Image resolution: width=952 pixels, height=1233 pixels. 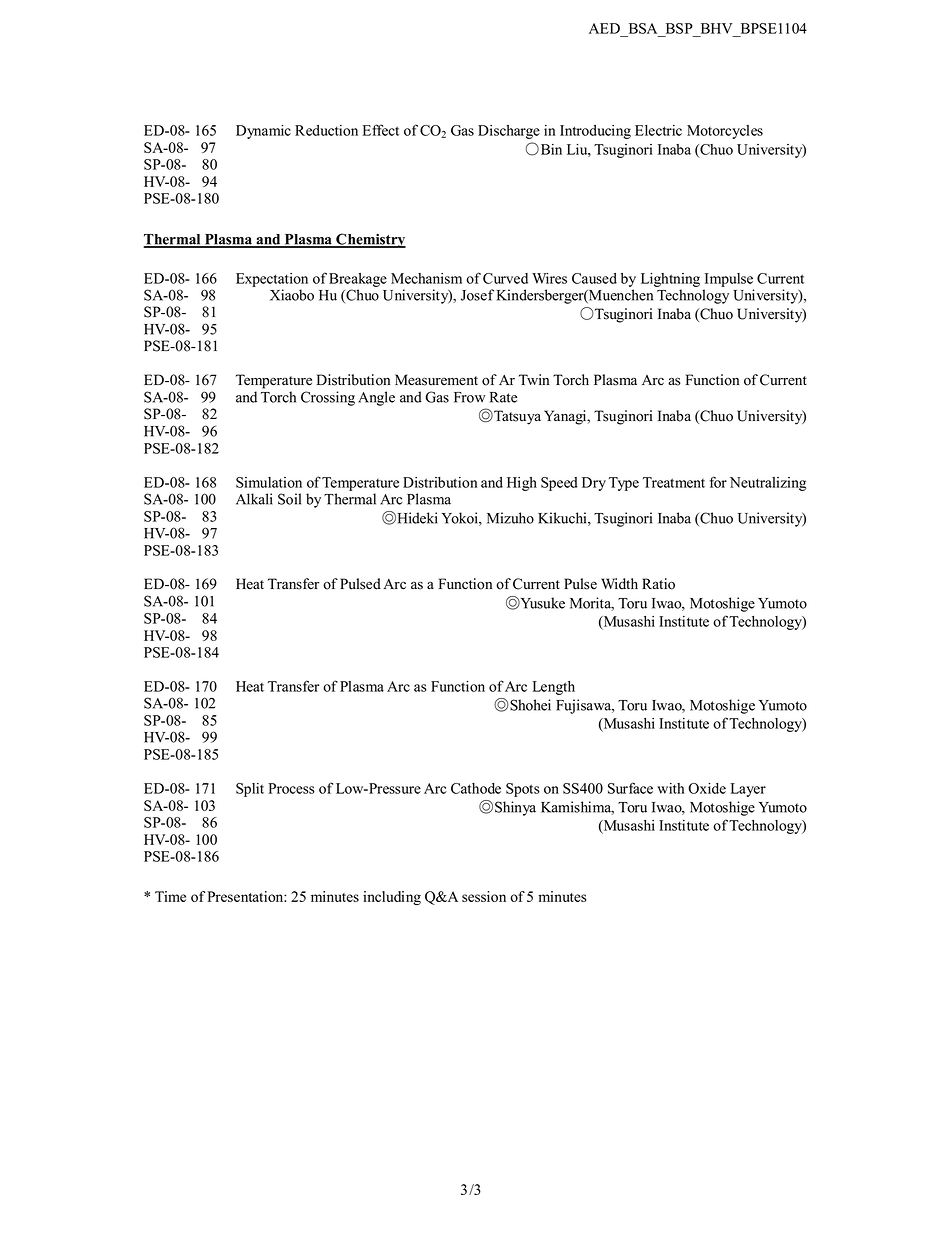 What do you see at coordinates (170, 896) in the screenshot?
I see `Time` at bounding box center [170, 896].
